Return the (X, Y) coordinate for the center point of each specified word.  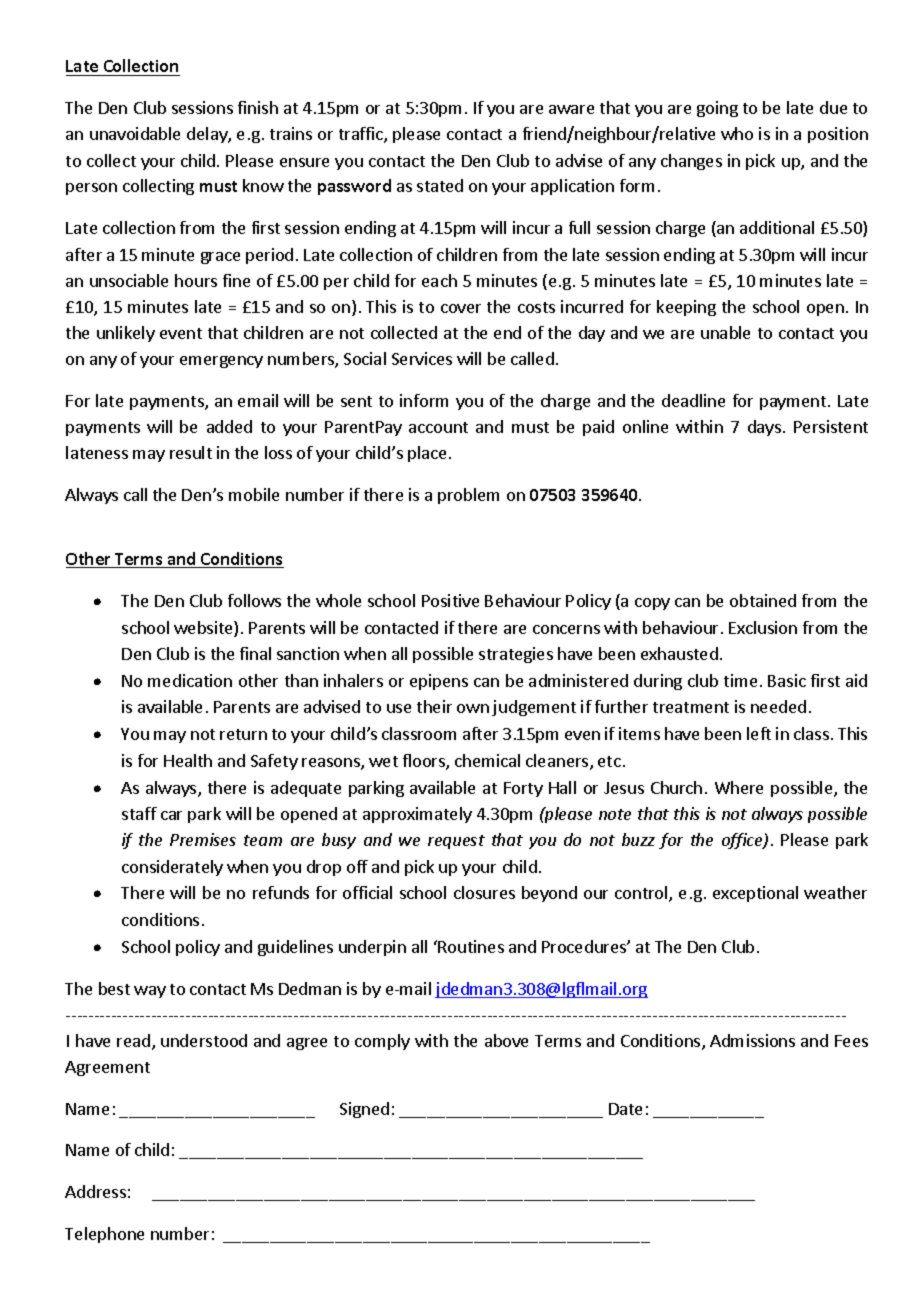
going (717, 109)
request (456, 842)
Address (95, 1191)
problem (468, 496)
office (743, 841)
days (764, 428)
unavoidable (135, 133)
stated (440, 185)
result (191, 452)
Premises (203, 839)
